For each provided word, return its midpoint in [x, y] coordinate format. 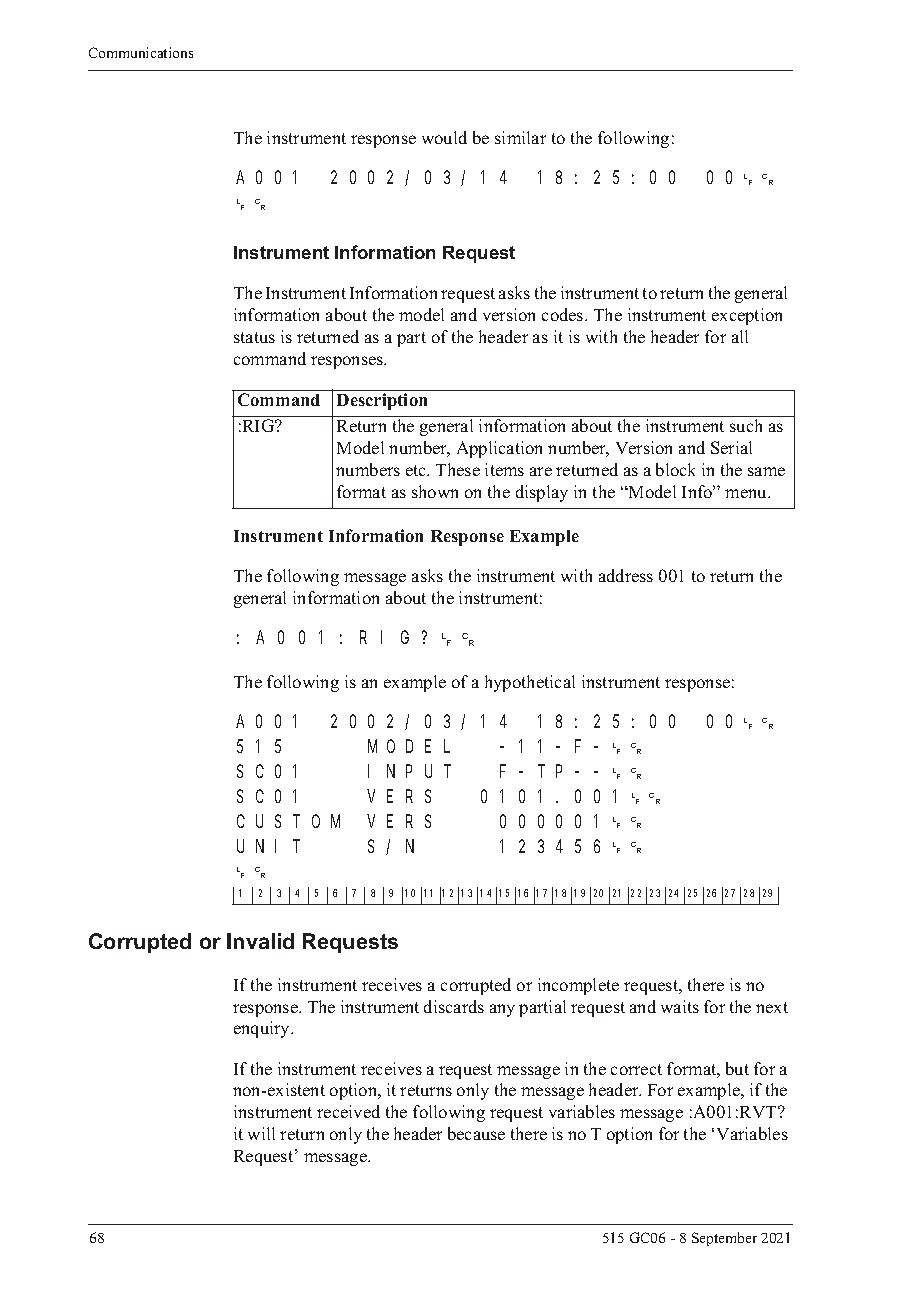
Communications [141, 52]
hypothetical [530, 683]
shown [435, 491]
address [626, 575]
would [444, 137]
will [261, 1133]
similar [520, 137]
